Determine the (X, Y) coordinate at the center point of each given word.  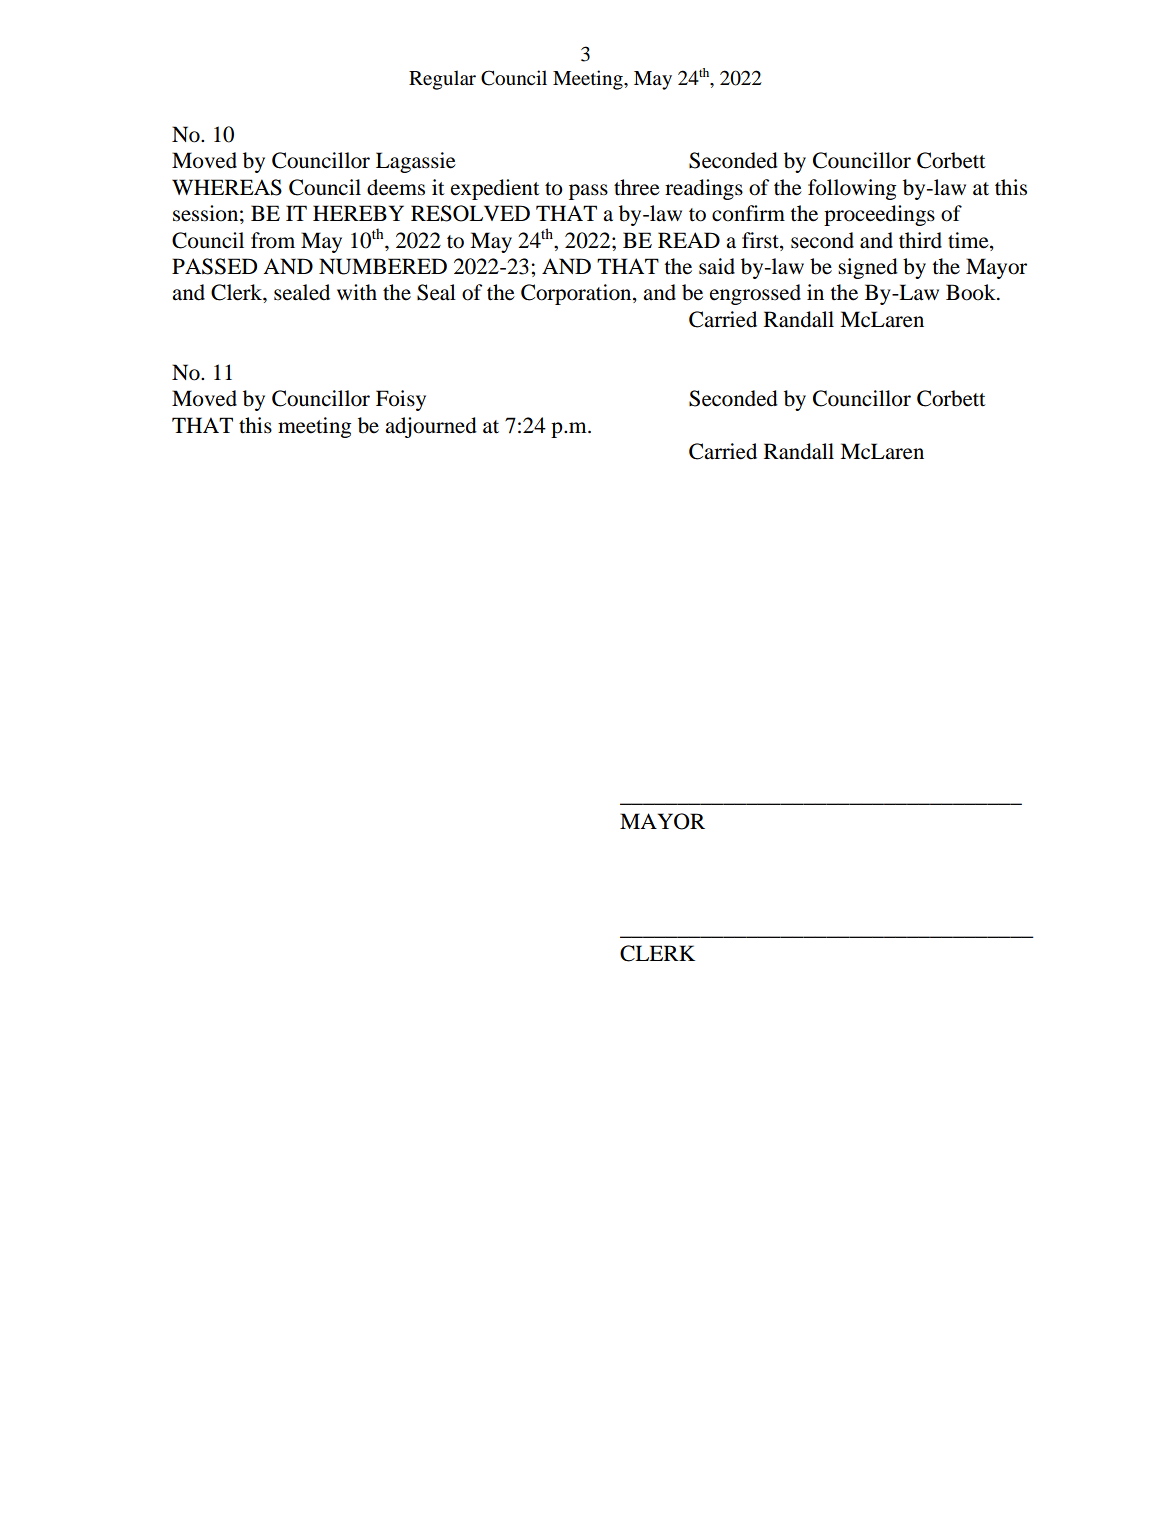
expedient (495, 189)
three (637, 187)
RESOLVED (470, 213)
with (357, 292)
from (273, 240)
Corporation (577, 294)
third (920, 240)
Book (972, 292)
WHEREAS (227, 187)
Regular (442, 80)
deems (396, 187)
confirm (748, 213)
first (761, 240)
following (852, 189)
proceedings (879, 215)
